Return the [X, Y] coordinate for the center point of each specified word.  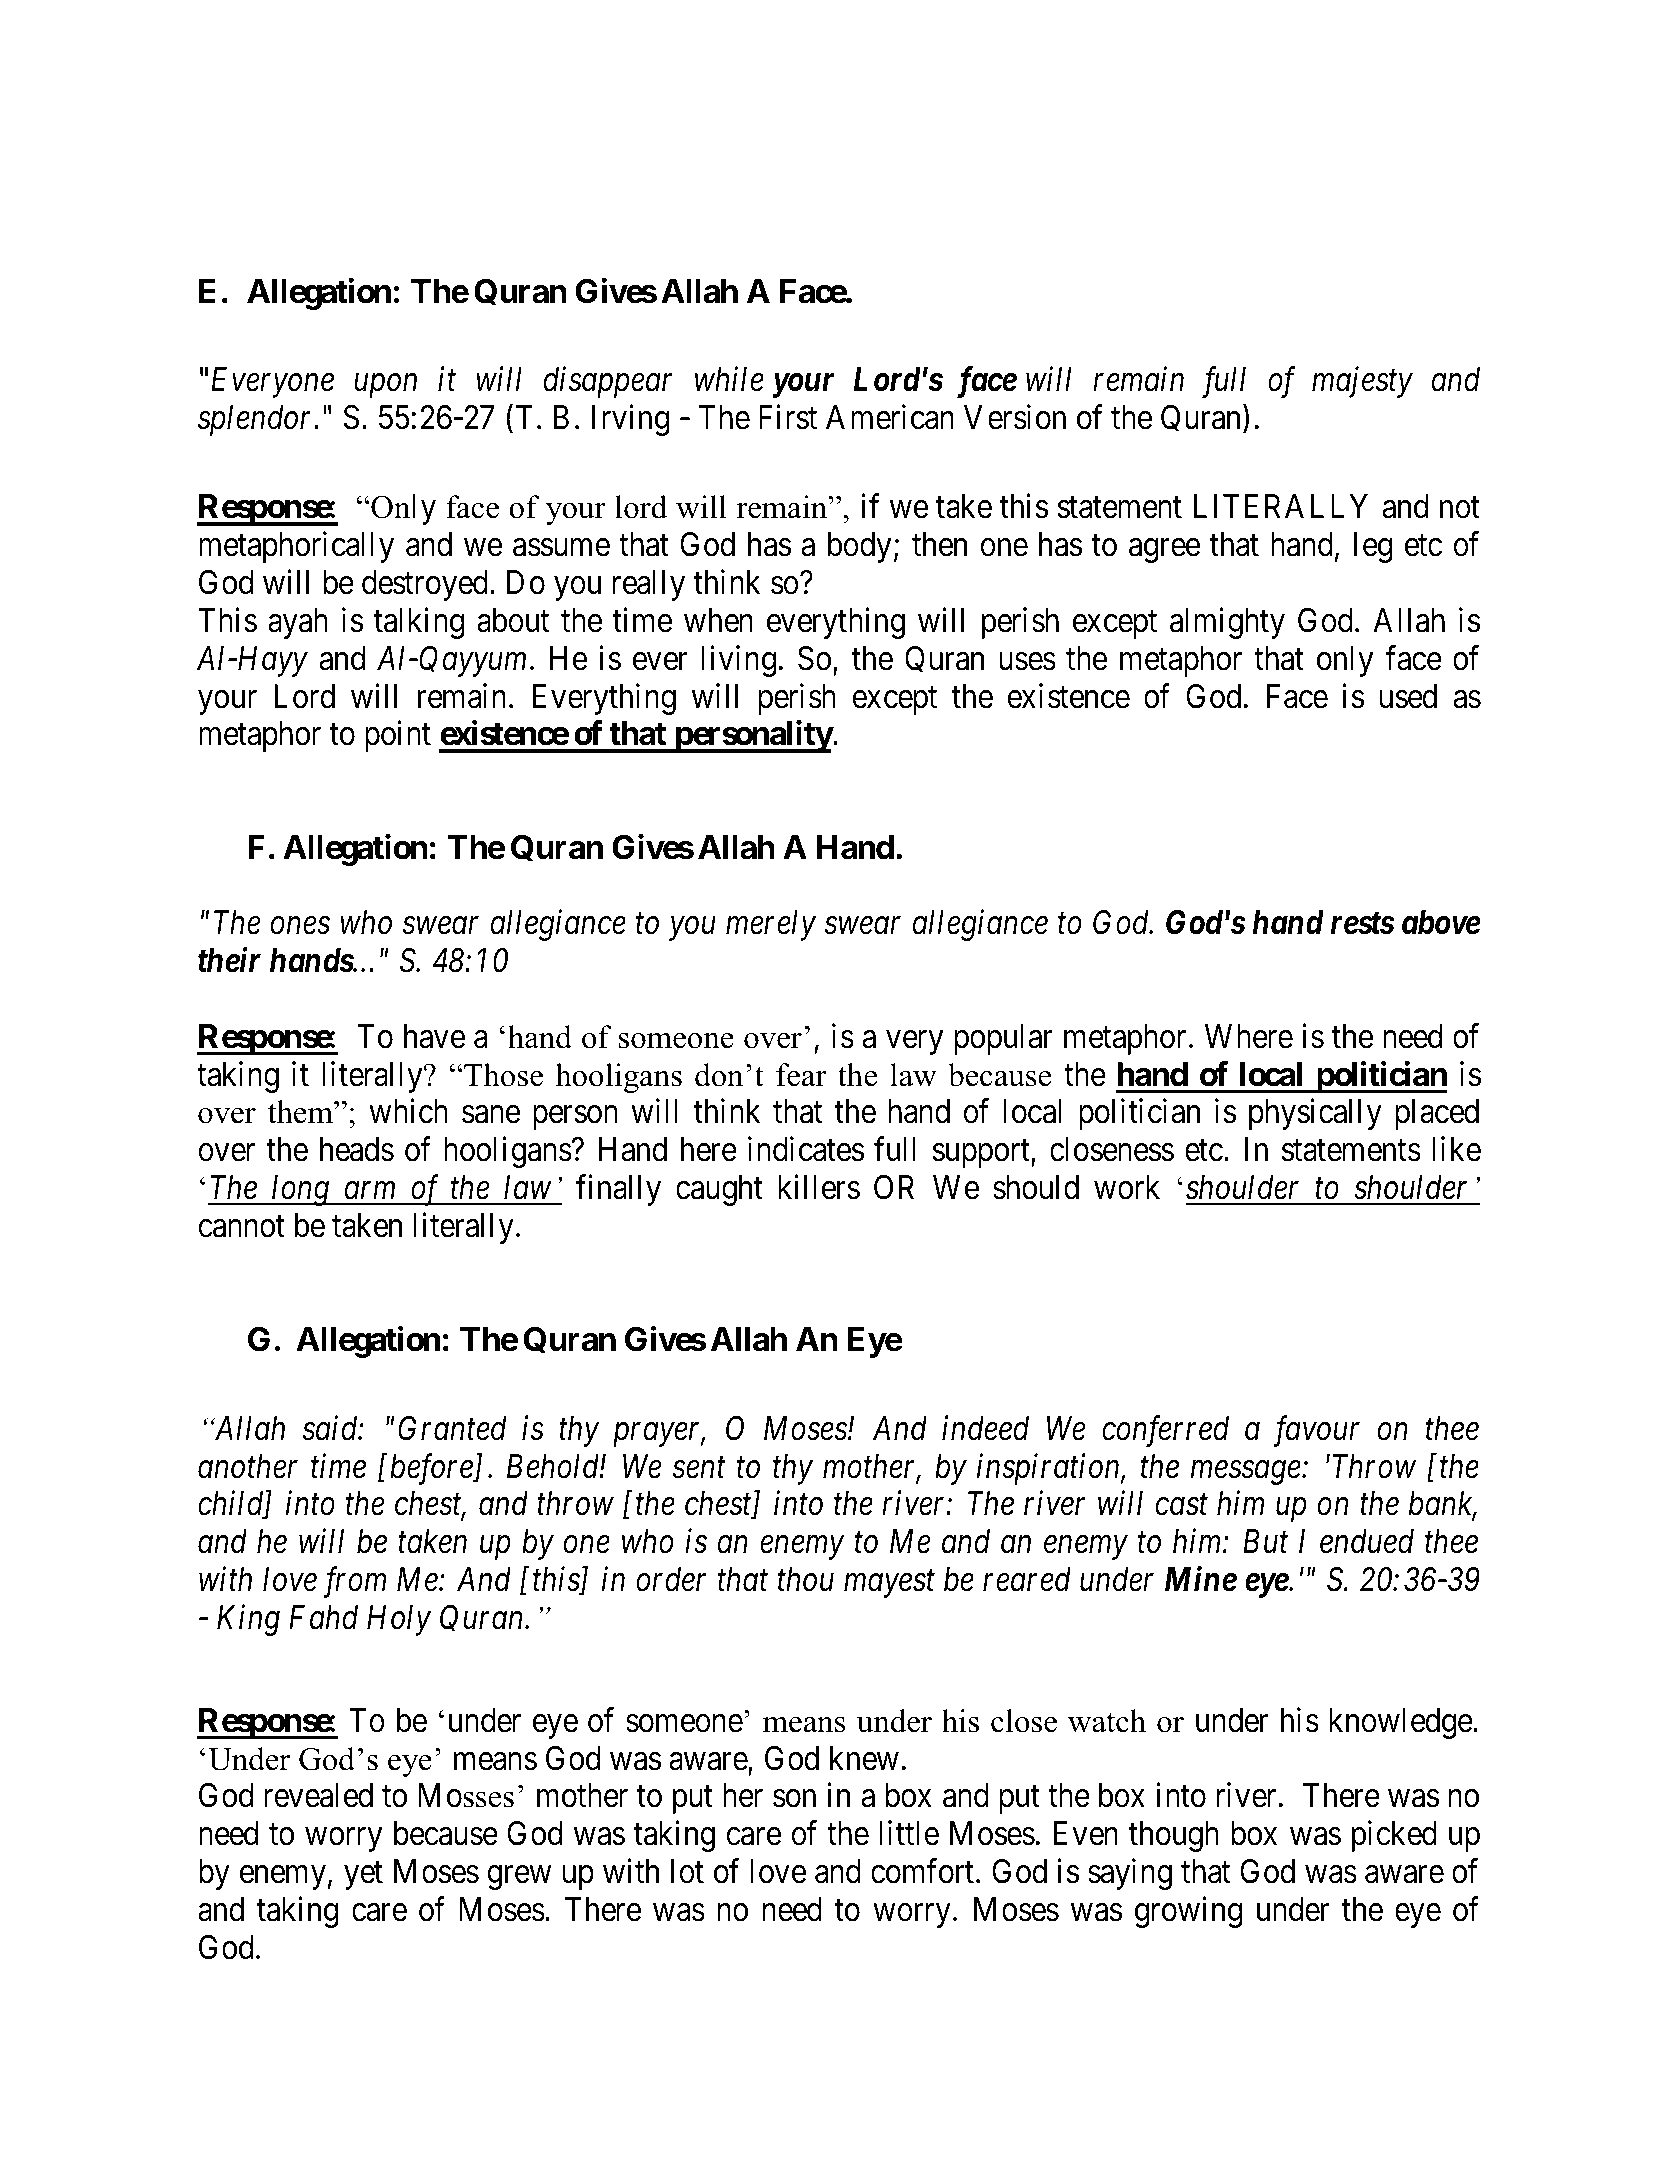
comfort [924, 1871]
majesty [1362, 383]
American [890, 417]
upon [385, 386]
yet [363, 1876]
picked [1394, 1836]
